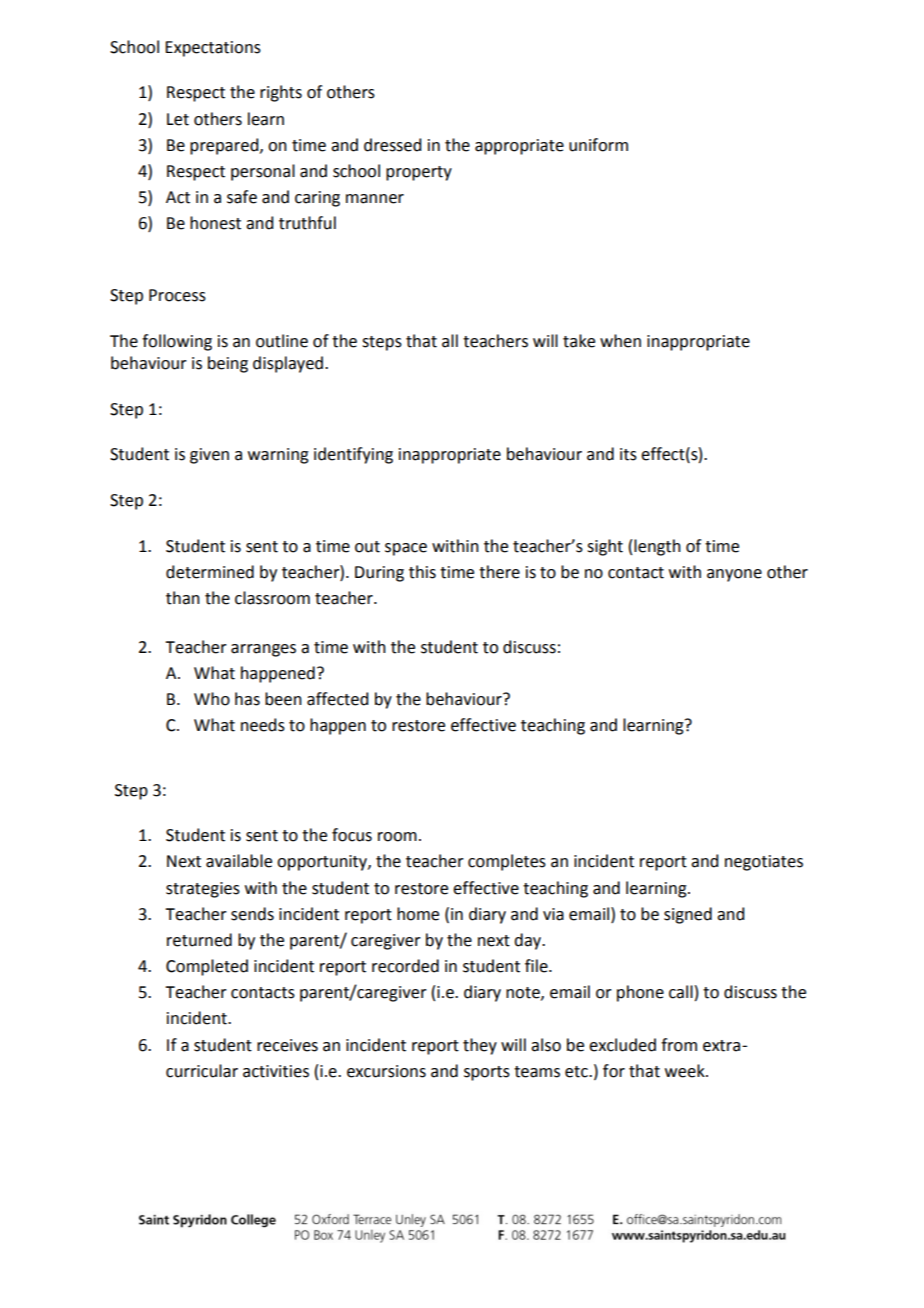  I want to click on length, so click(657, 547).
